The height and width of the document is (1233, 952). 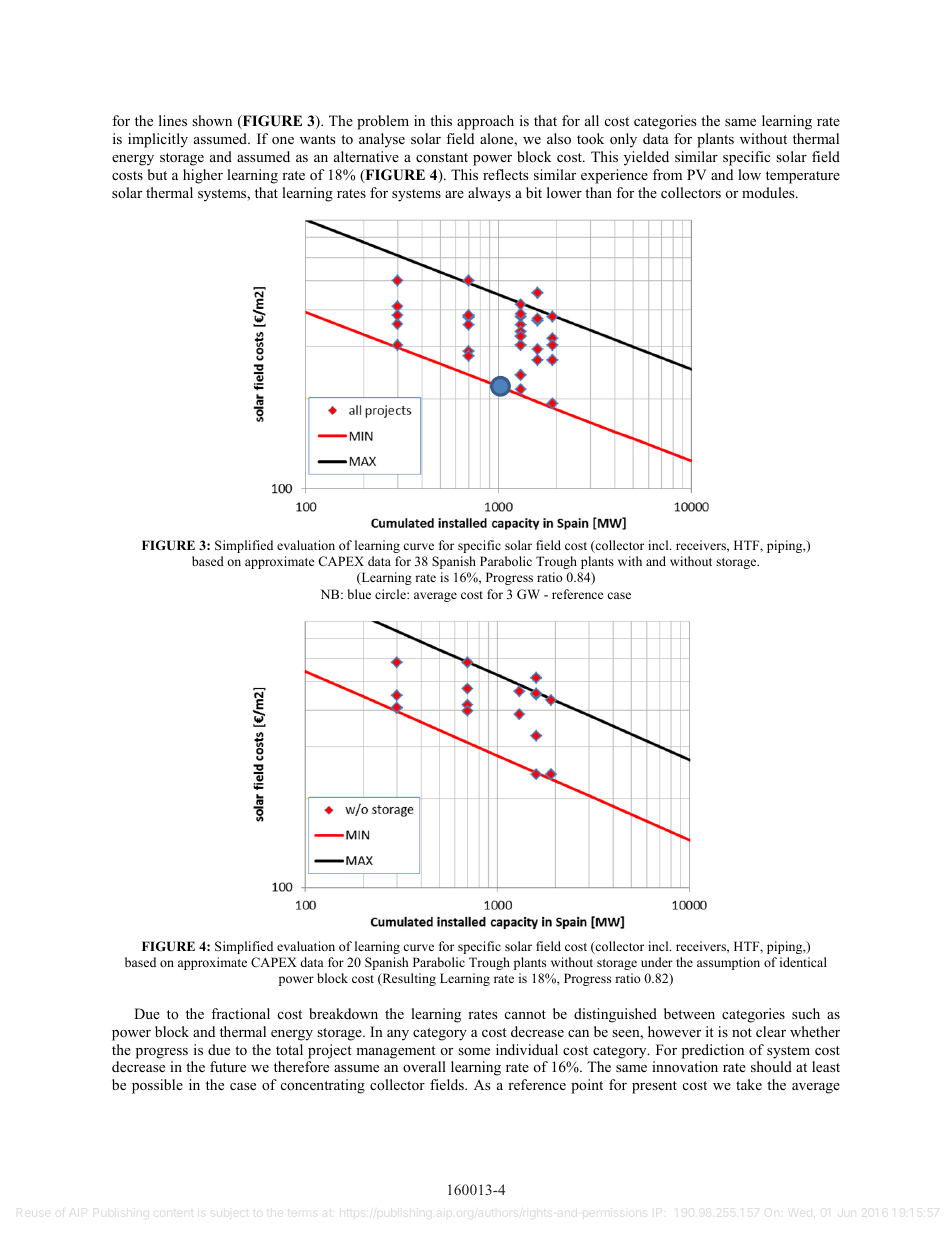 What do you see at coordinates (240, 1014) in the document?
I see `fractional` at bounding box center [240, 1014].
